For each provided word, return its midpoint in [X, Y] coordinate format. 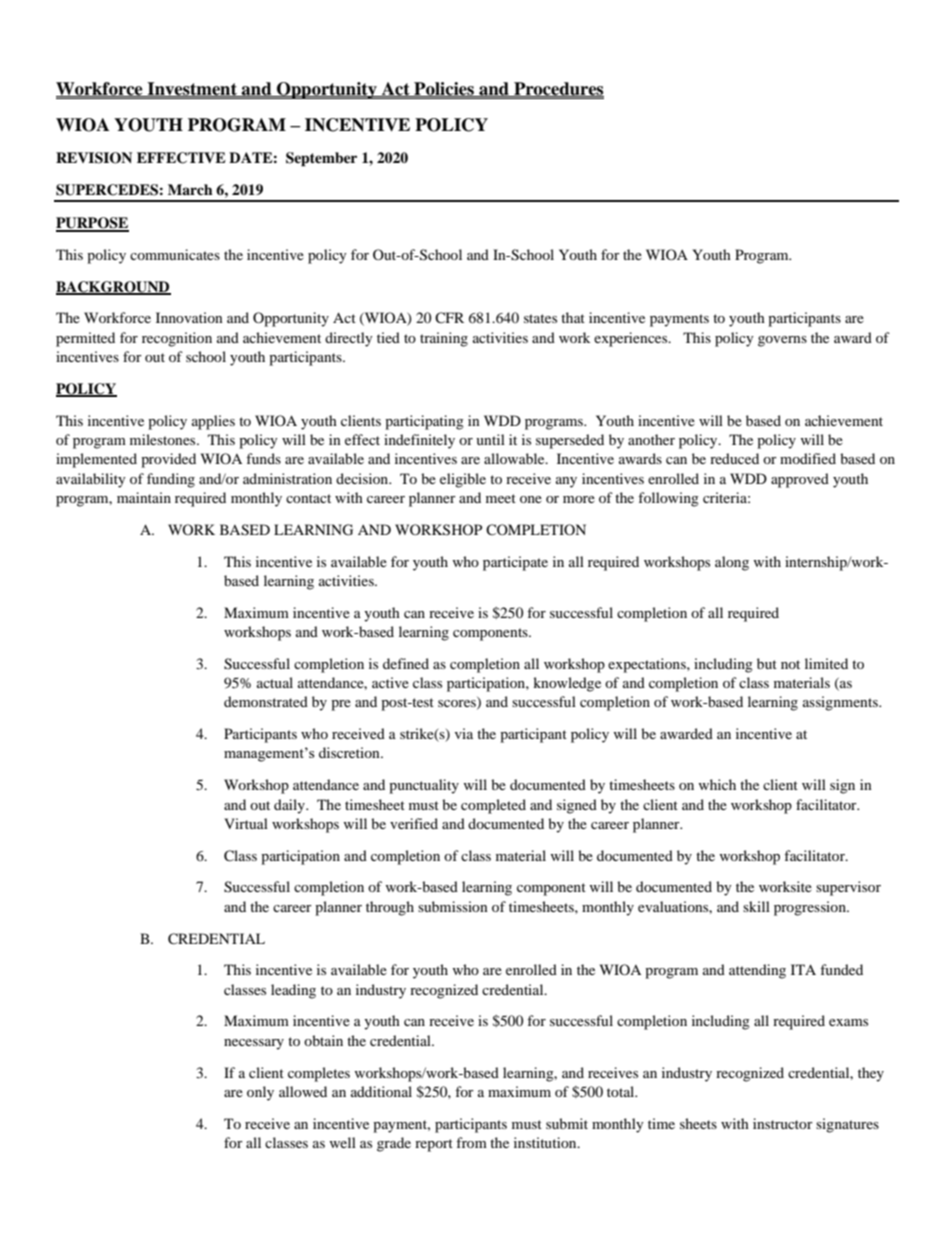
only [260, 1093]
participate [515, 563]
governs [782, 341]
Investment [192, 89]
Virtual [246, 823]
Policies [444, 89]
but [767, 663]
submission [453, 906]
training [444, 339]
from [471, 1142]
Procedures [558, 89]
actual [275, 682]
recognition [177, 339]
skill [756, 906]
